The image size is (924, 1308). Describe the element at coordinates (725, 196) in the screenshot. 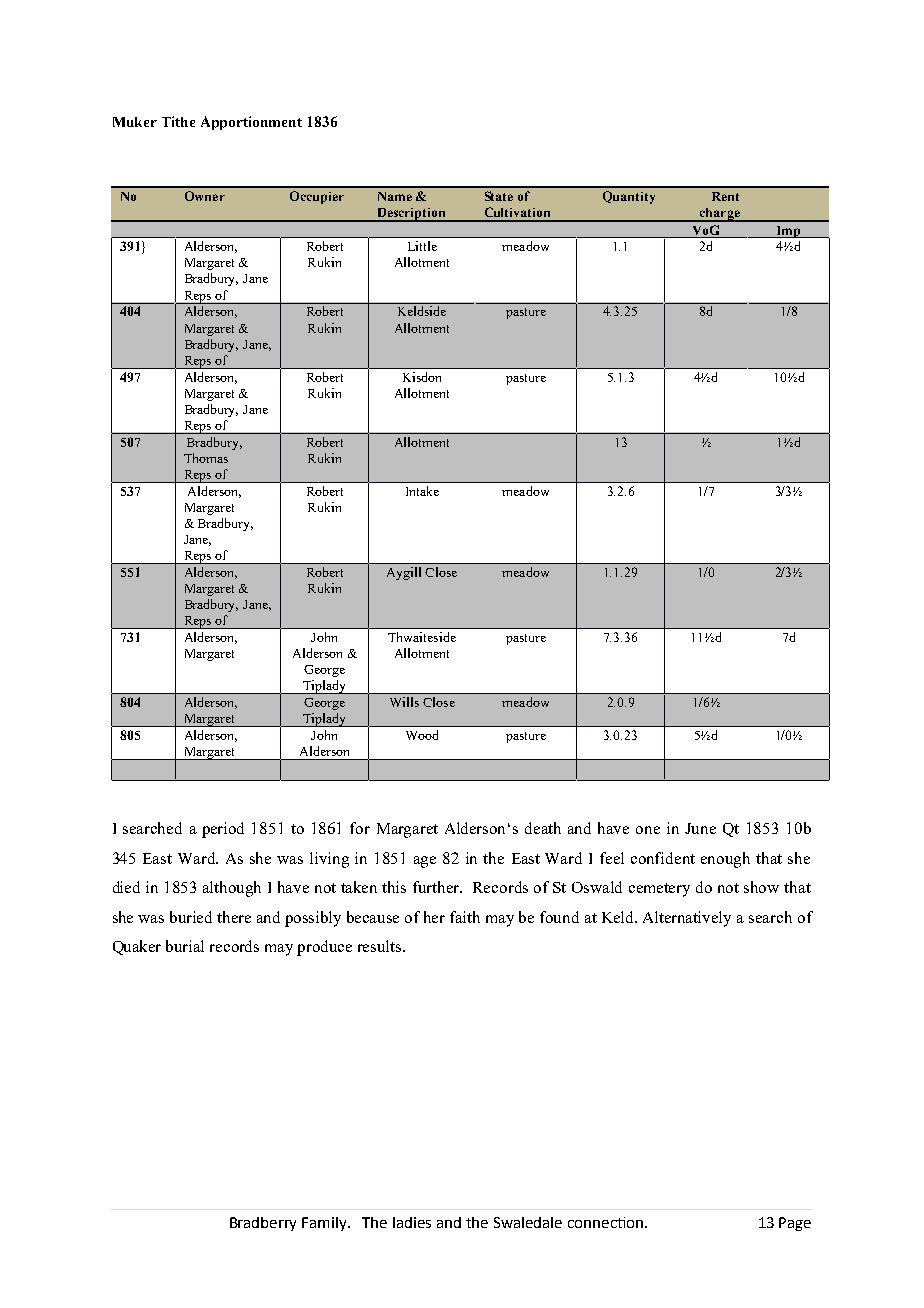

I see `Rent` at that location.
